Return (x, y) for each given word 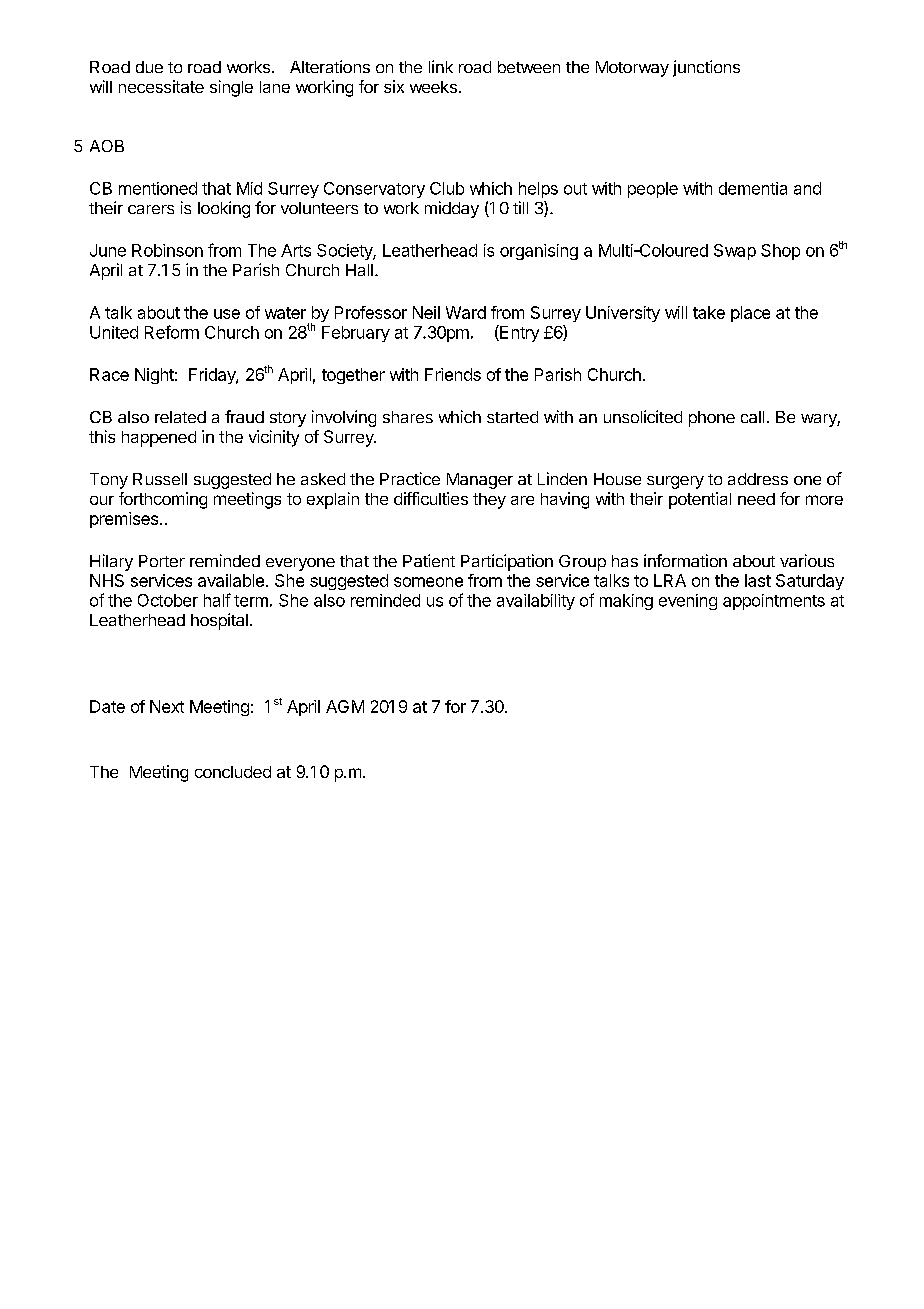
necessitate (161, 86)
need (756, 499)
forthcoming (163, 500)
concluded (233, 772)
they (489, 501)
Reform (172, 332)
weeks (433, 87)
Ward (466, 312)
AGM (345, 706)
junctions (706, 68)
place (750, 314)
